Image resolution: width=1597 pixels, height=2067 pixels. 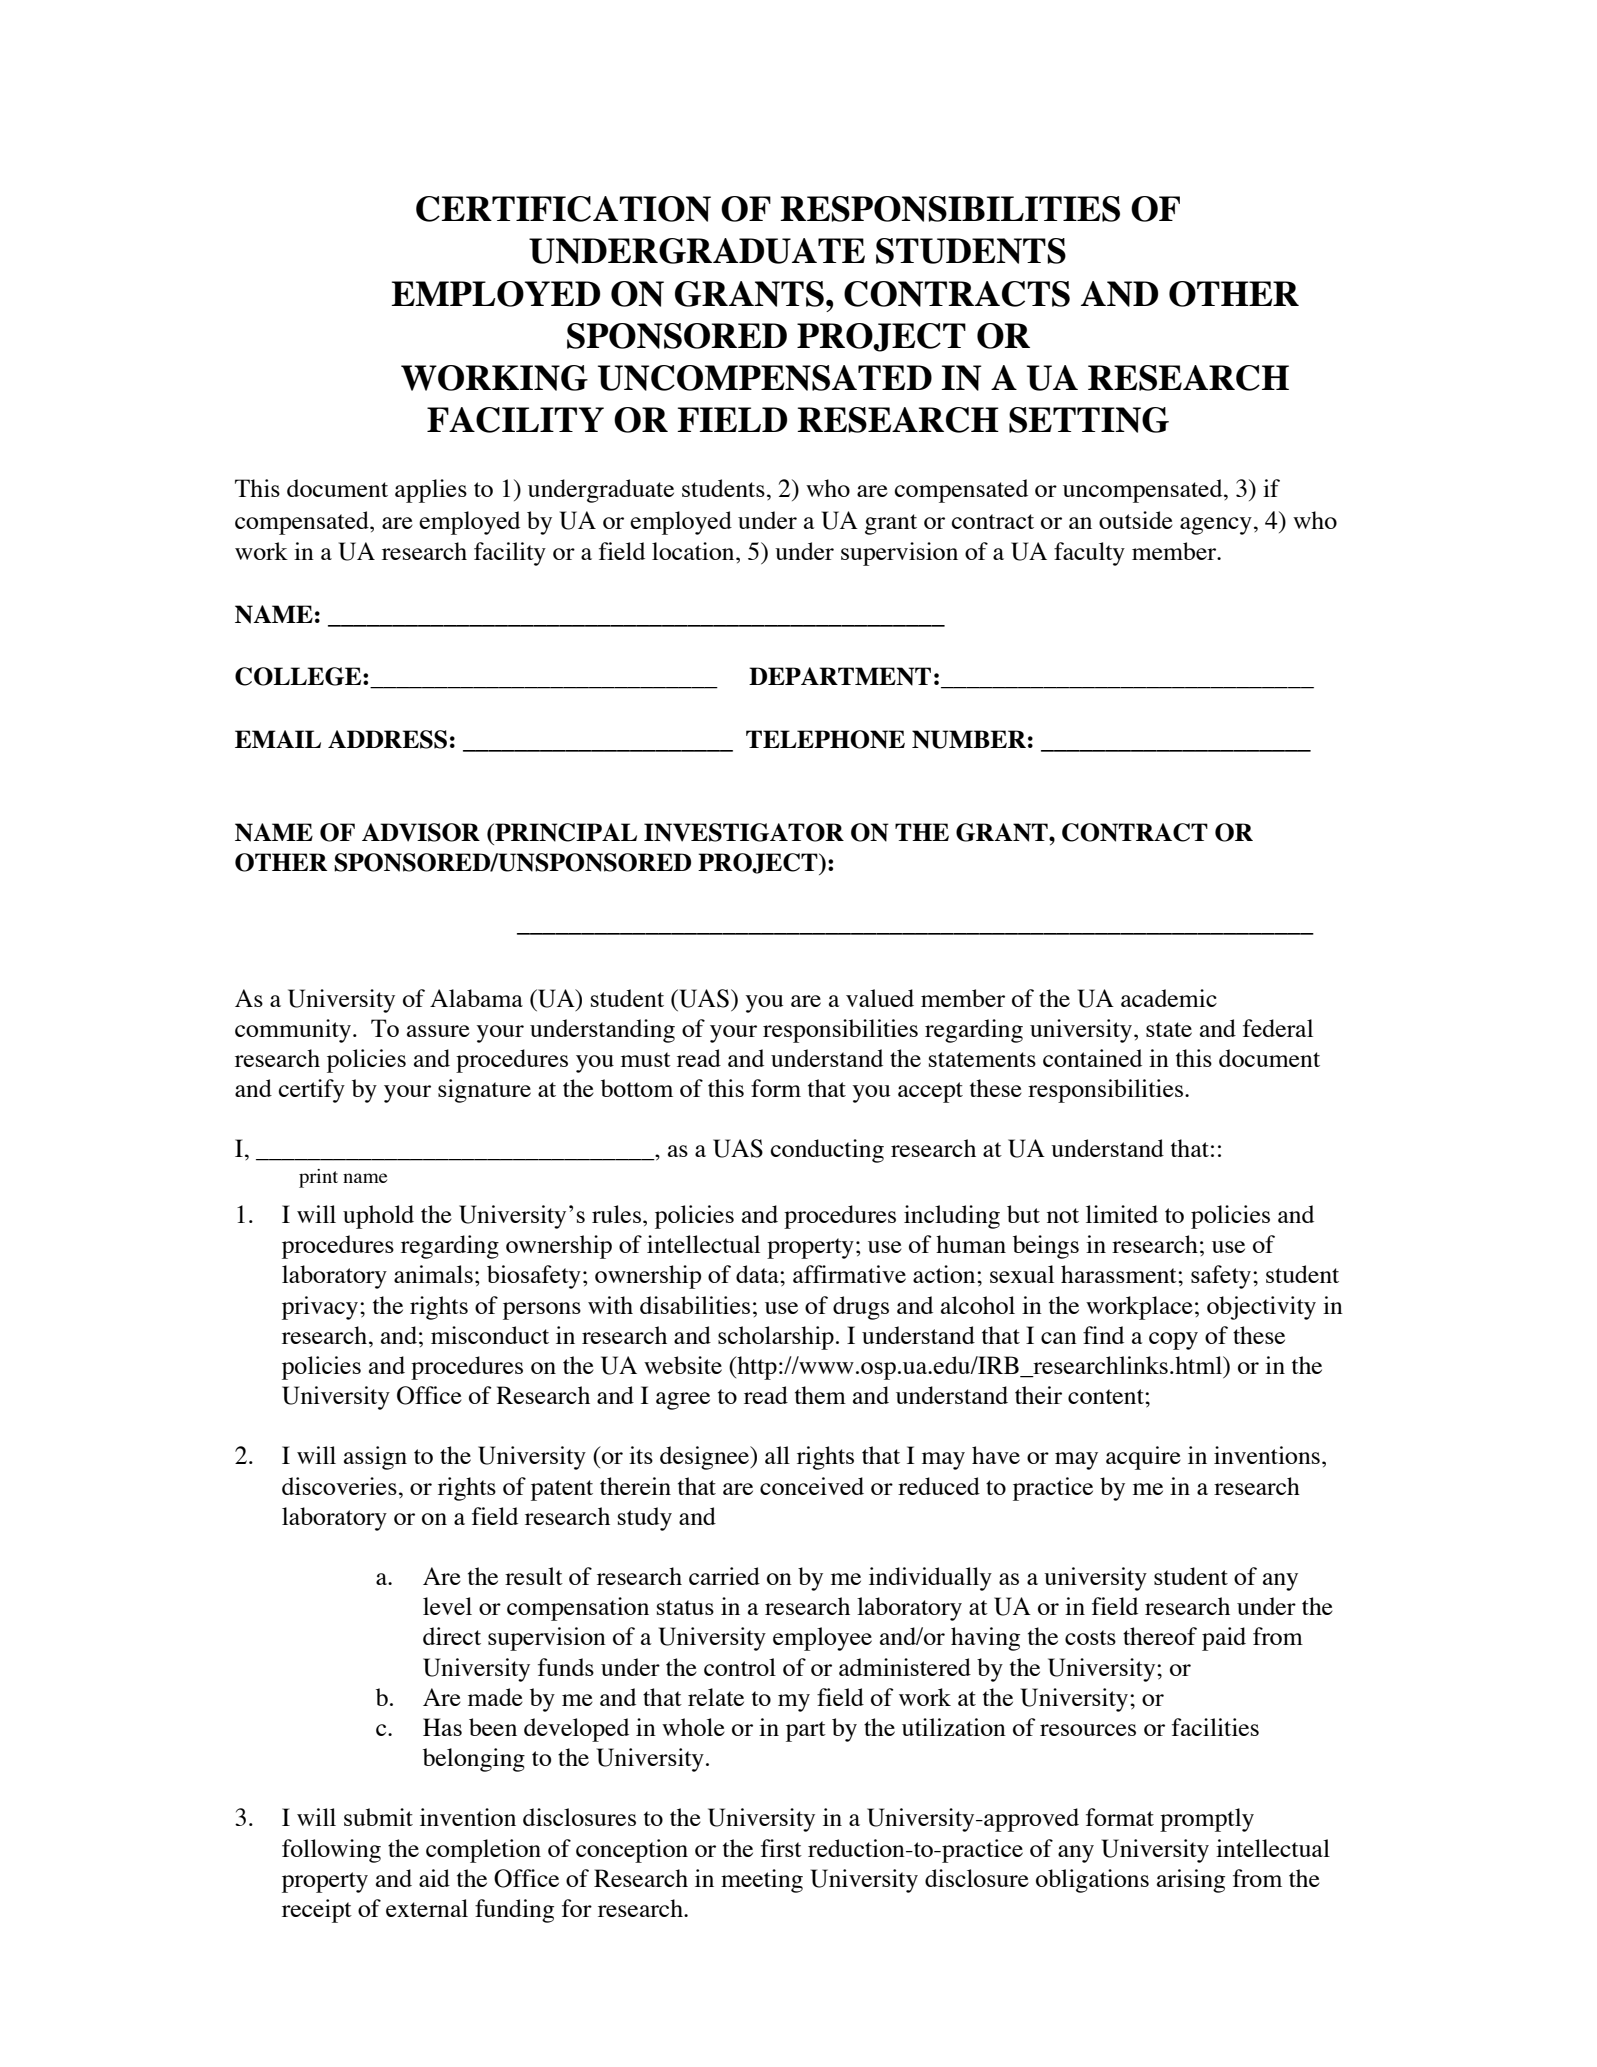 I want to click on first, so click(x=781, y=1848).
